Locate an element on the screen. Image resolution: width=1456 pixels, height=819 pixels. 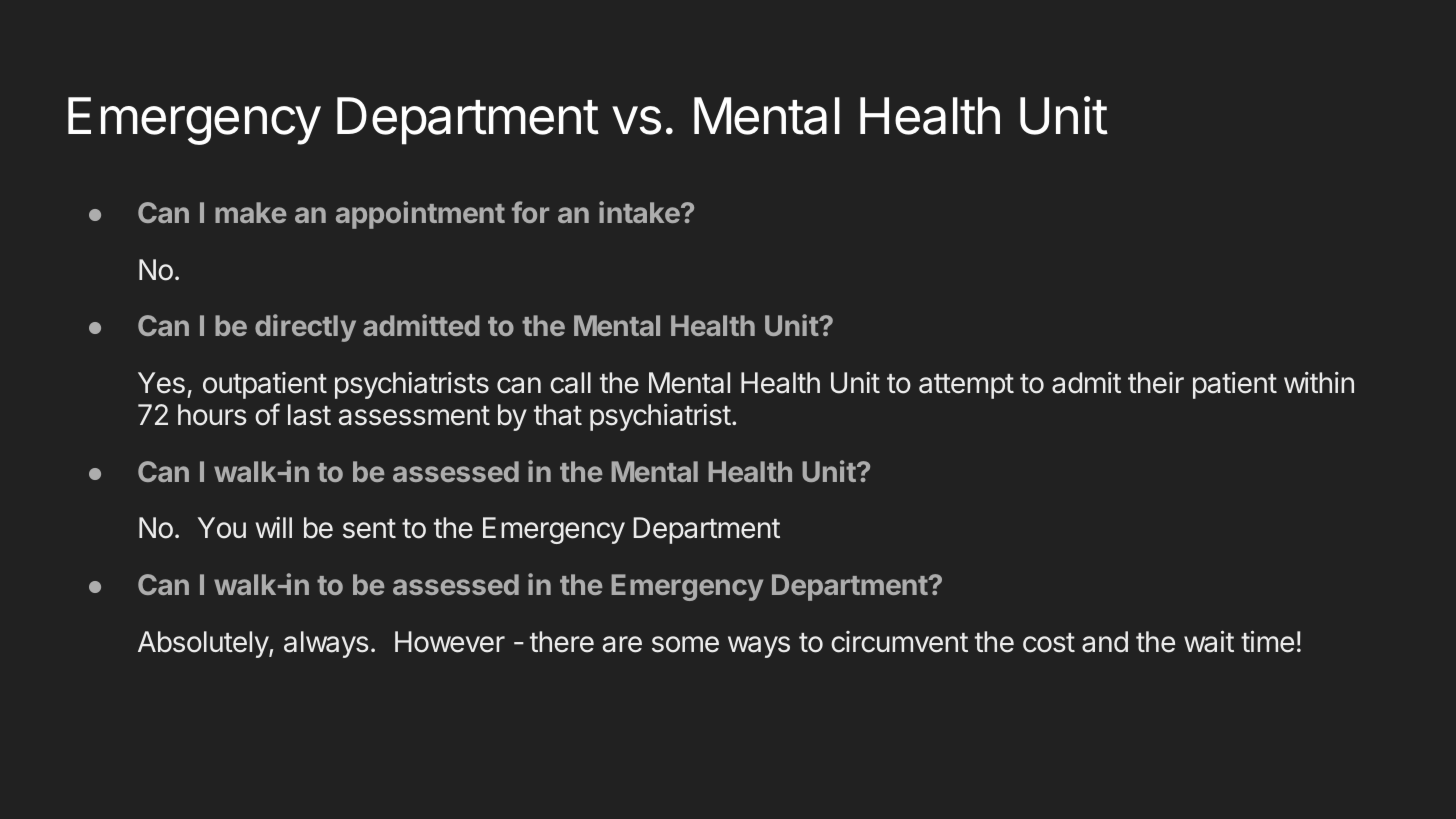
for is located at coordinates (530, 212).
